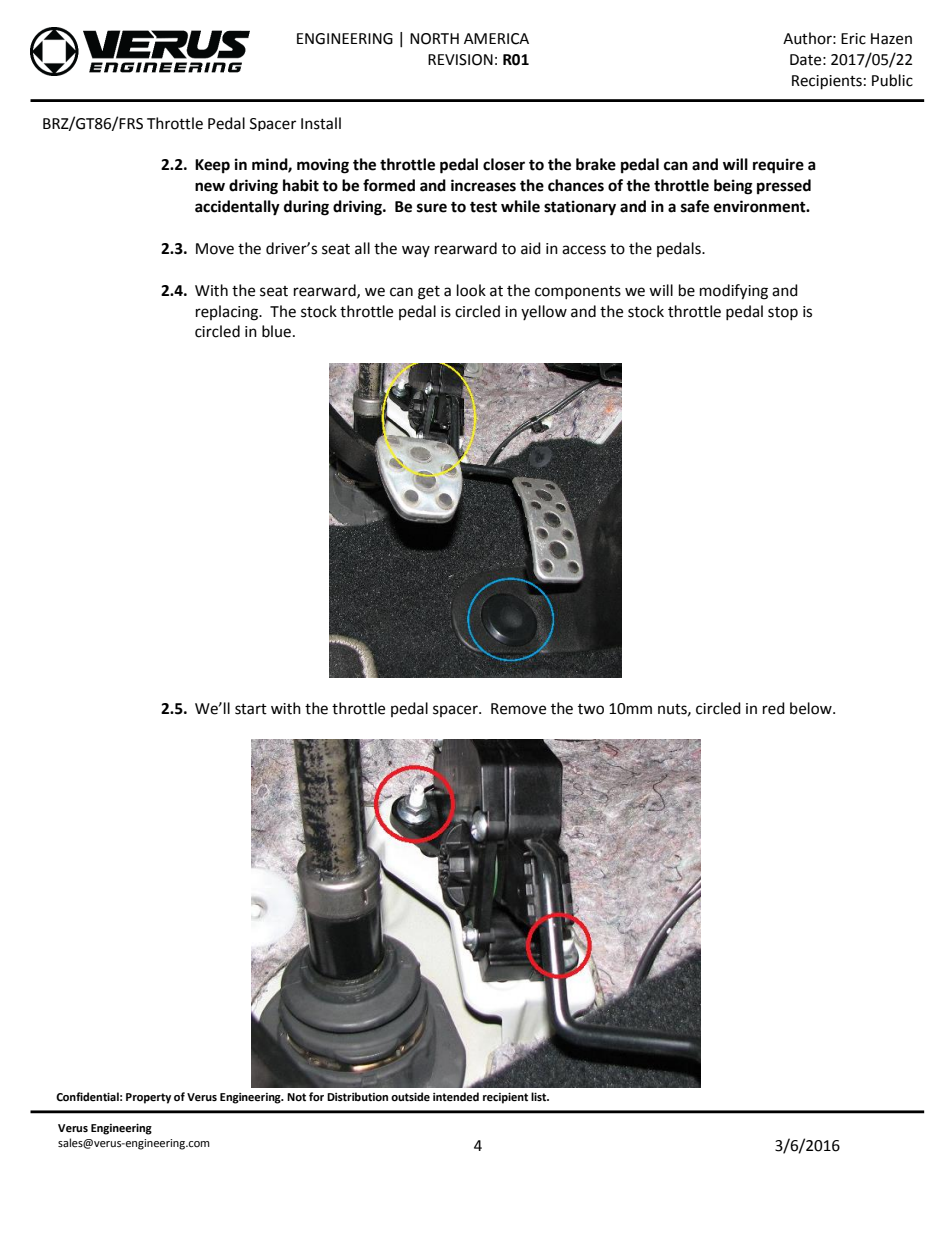  I want to click on Property, so click(148, 1098).
